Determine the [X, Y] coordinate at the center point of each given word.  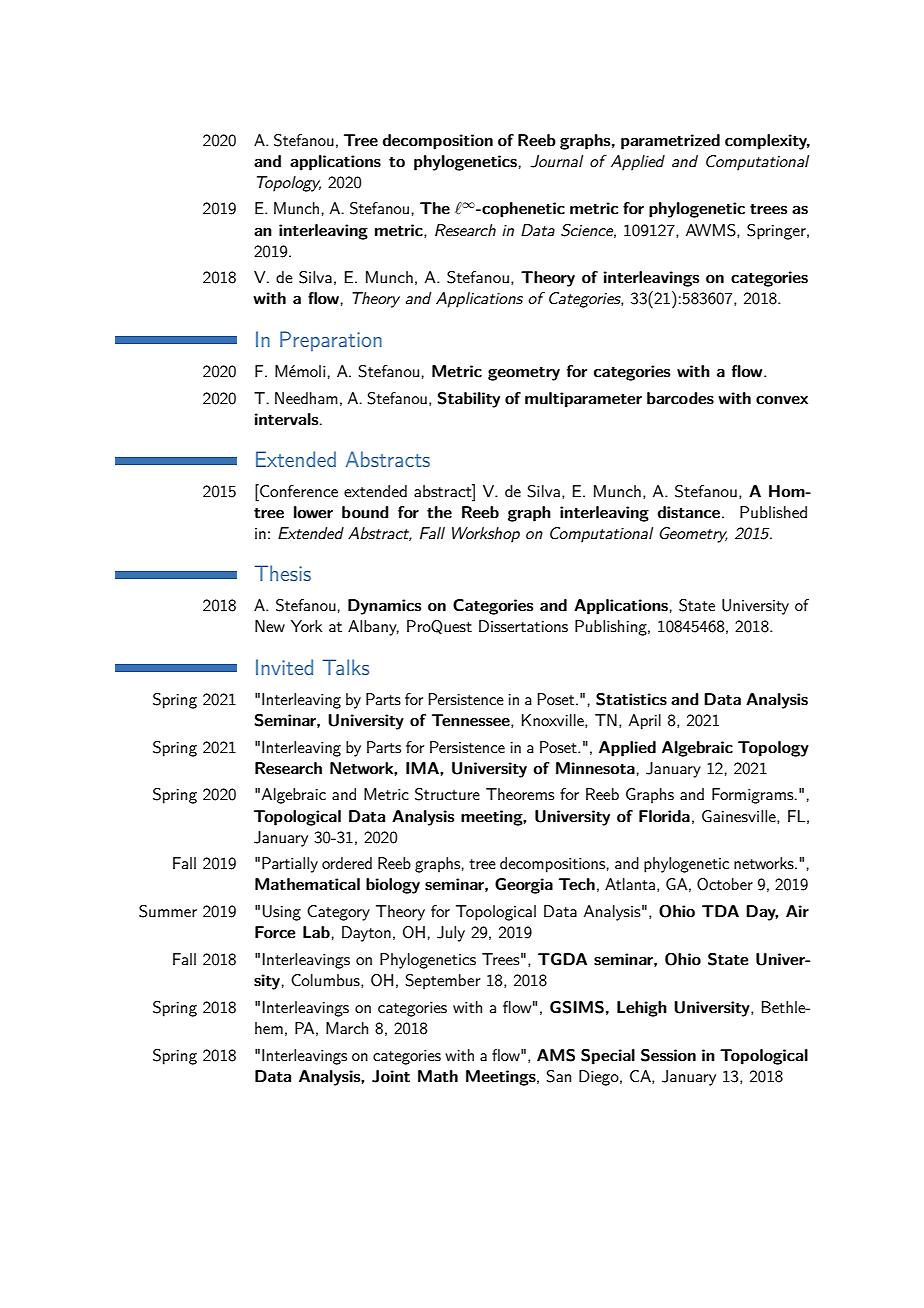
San [558, 1076]
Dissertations [523, 626]
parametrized [670, 142]
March [347, 1028]
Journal [557, 161]
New [270, 626]
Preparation [331, 341]
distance [689, 512]
